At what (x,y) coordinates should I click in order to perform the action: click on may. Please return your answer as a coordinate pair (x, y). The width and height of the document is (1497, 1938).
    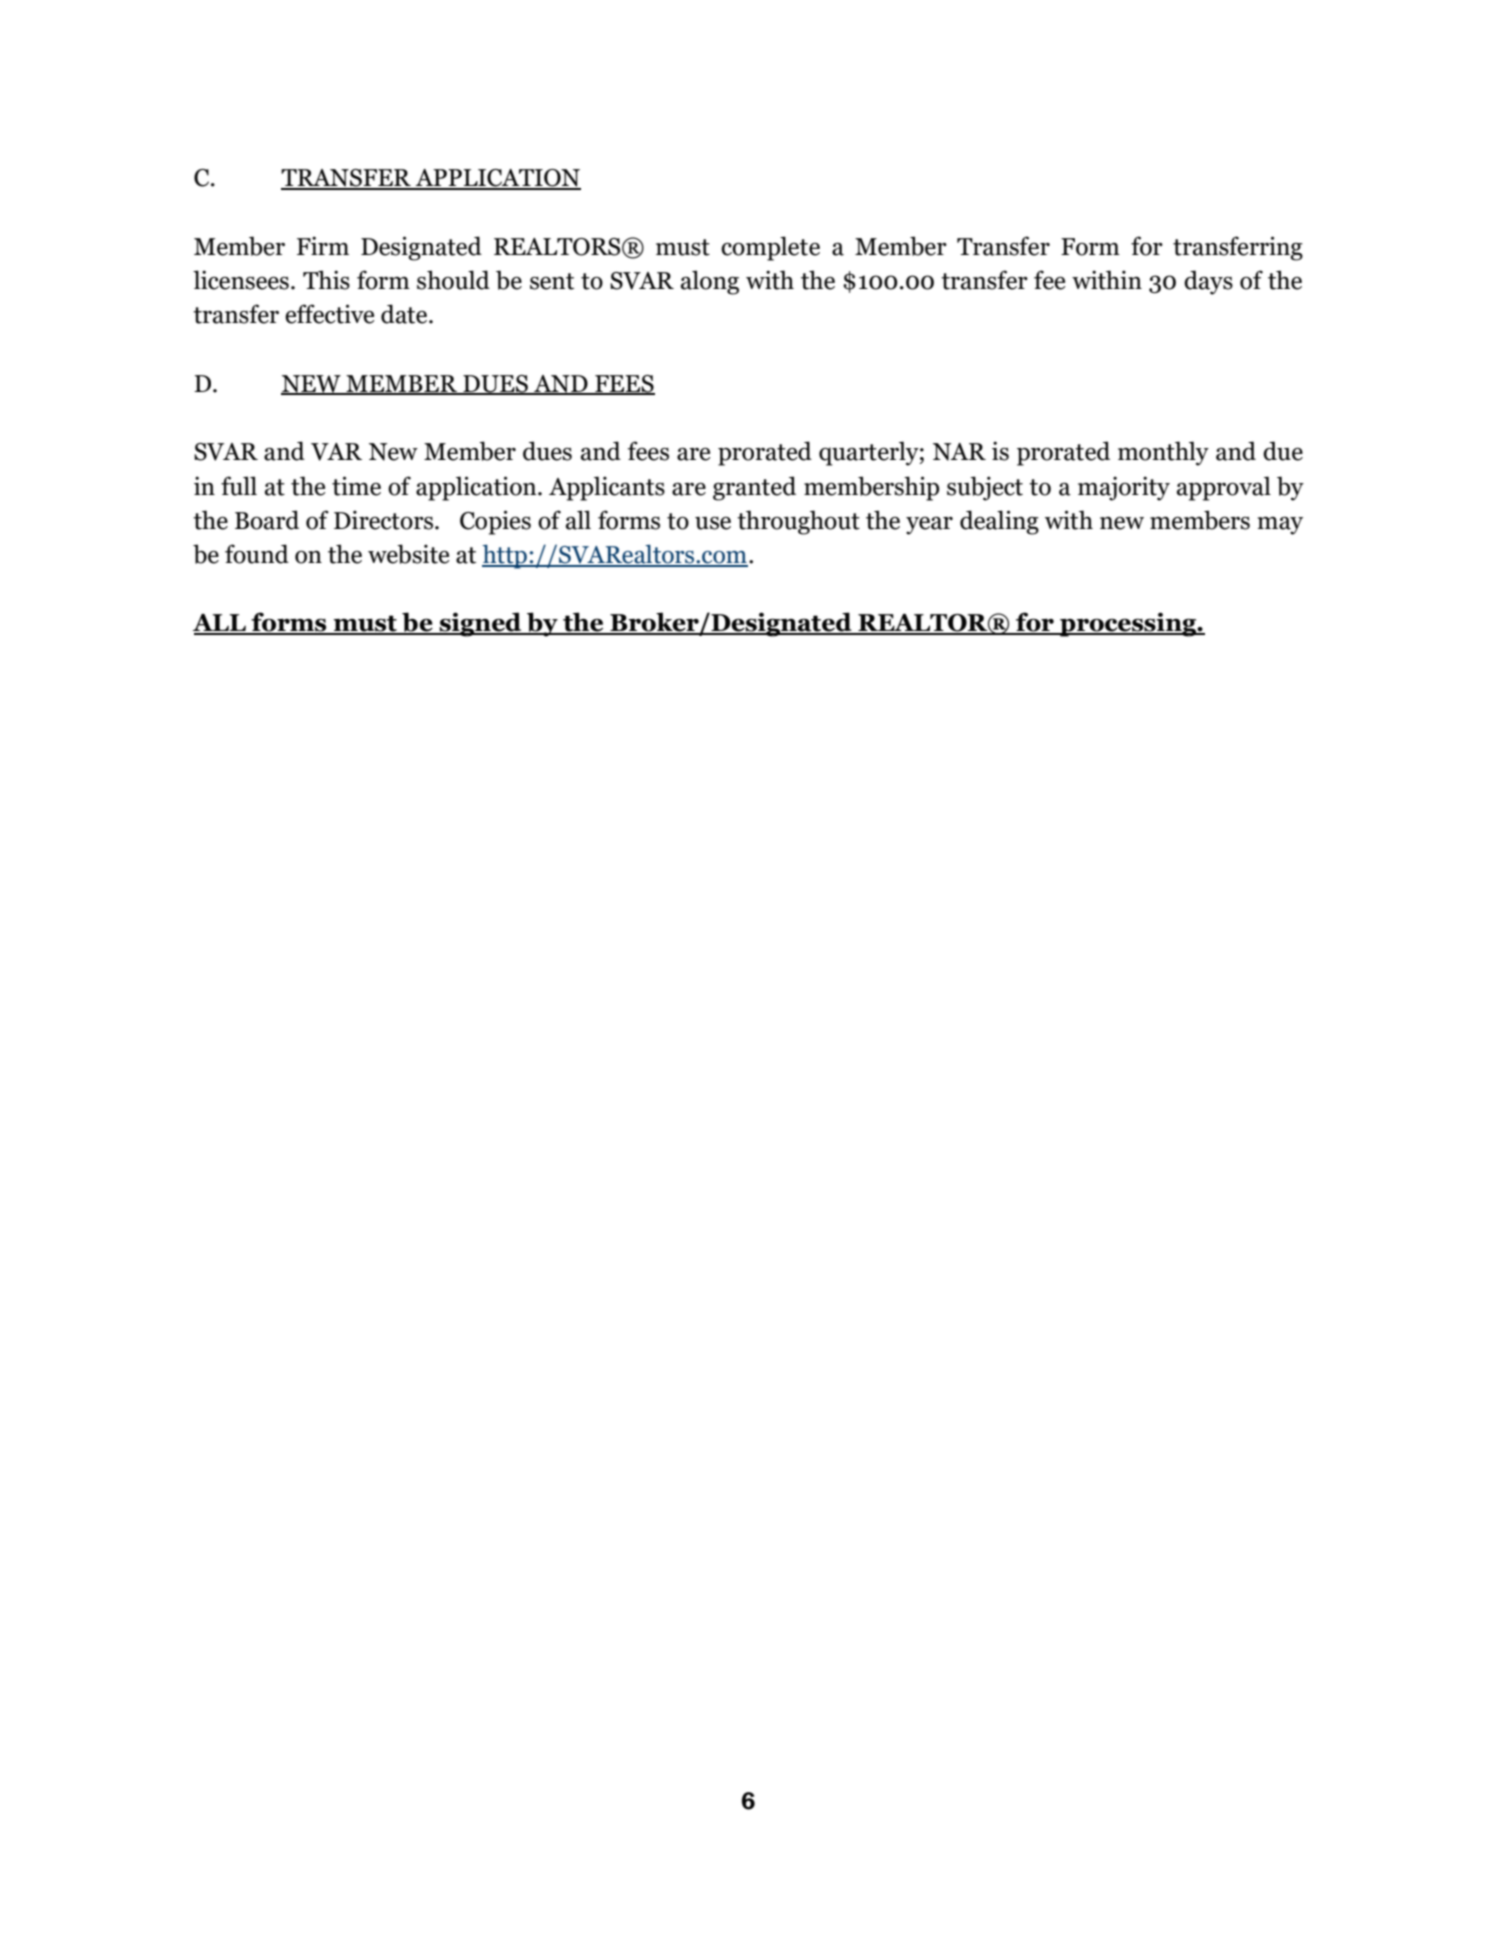
    Looking at the image, I should click on (1280, 526).
